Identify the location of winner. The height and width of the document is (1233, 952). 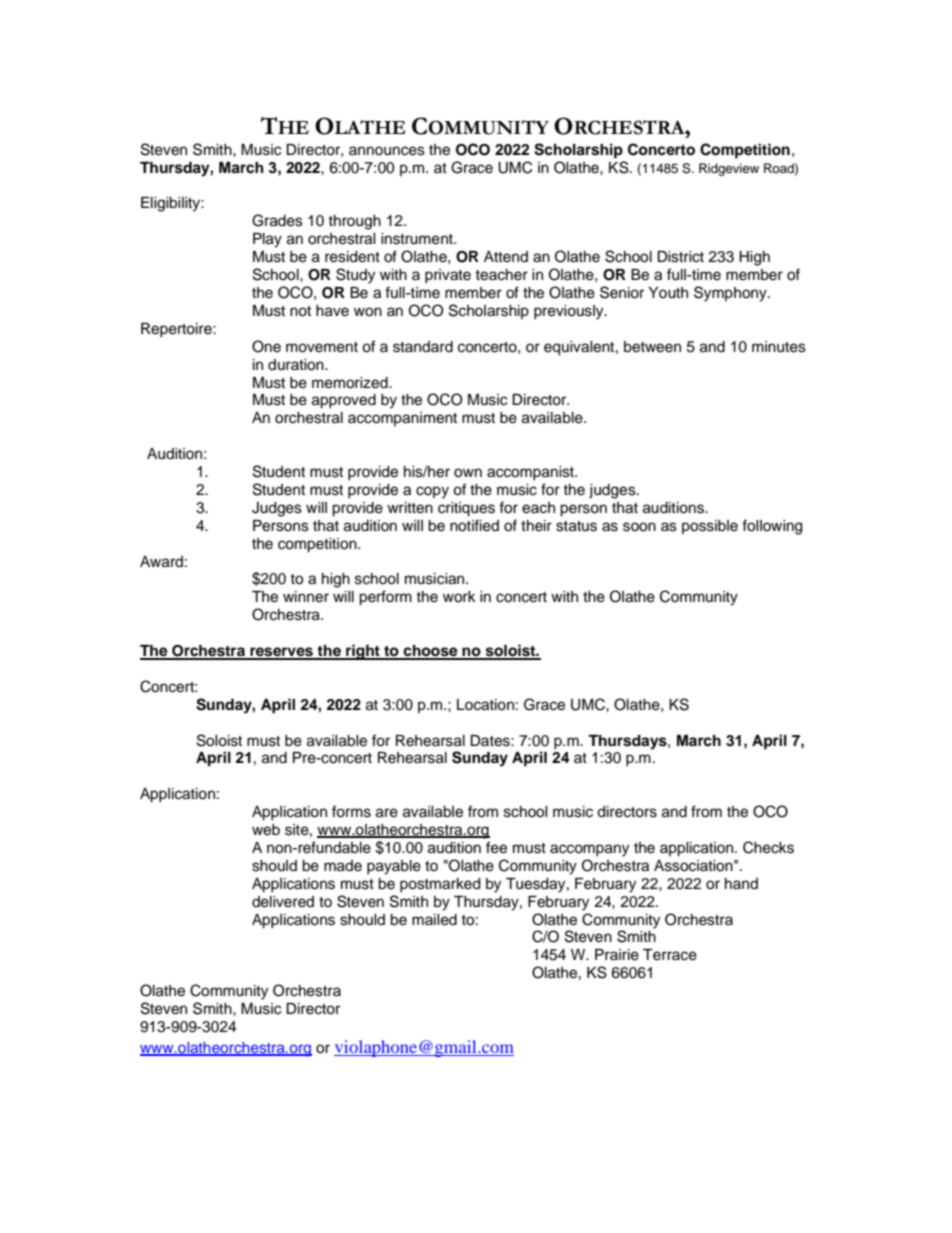
(306, 597).
